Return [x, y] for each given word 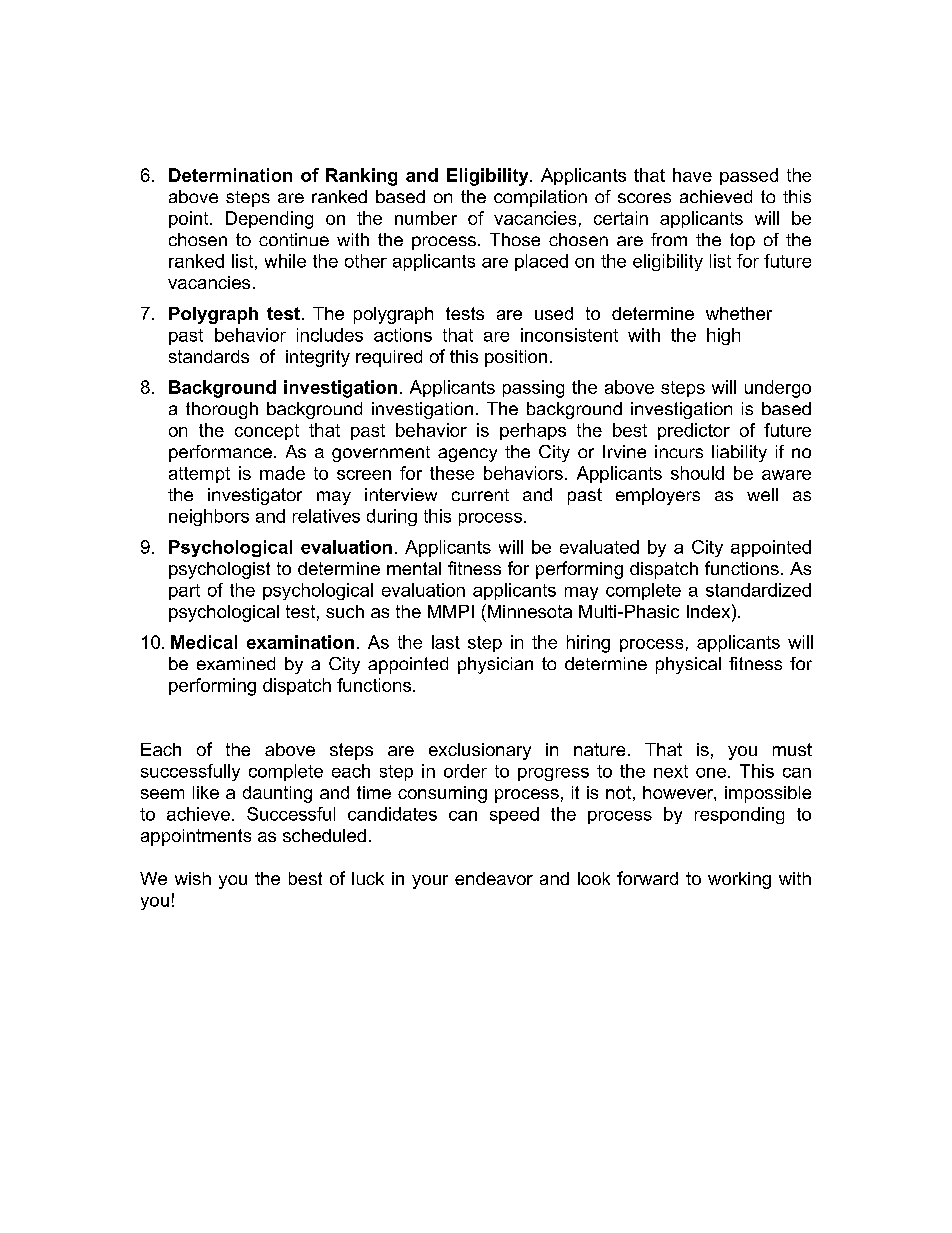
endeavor [494, 878]
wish [193, 878]
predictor [694, 431]
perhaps [533, 431]
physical [688, 665]
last [446, 642]
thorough [222, 410]
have [692, 175]
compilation [540, 198]
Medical [204, 642]
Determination [230, 175]
